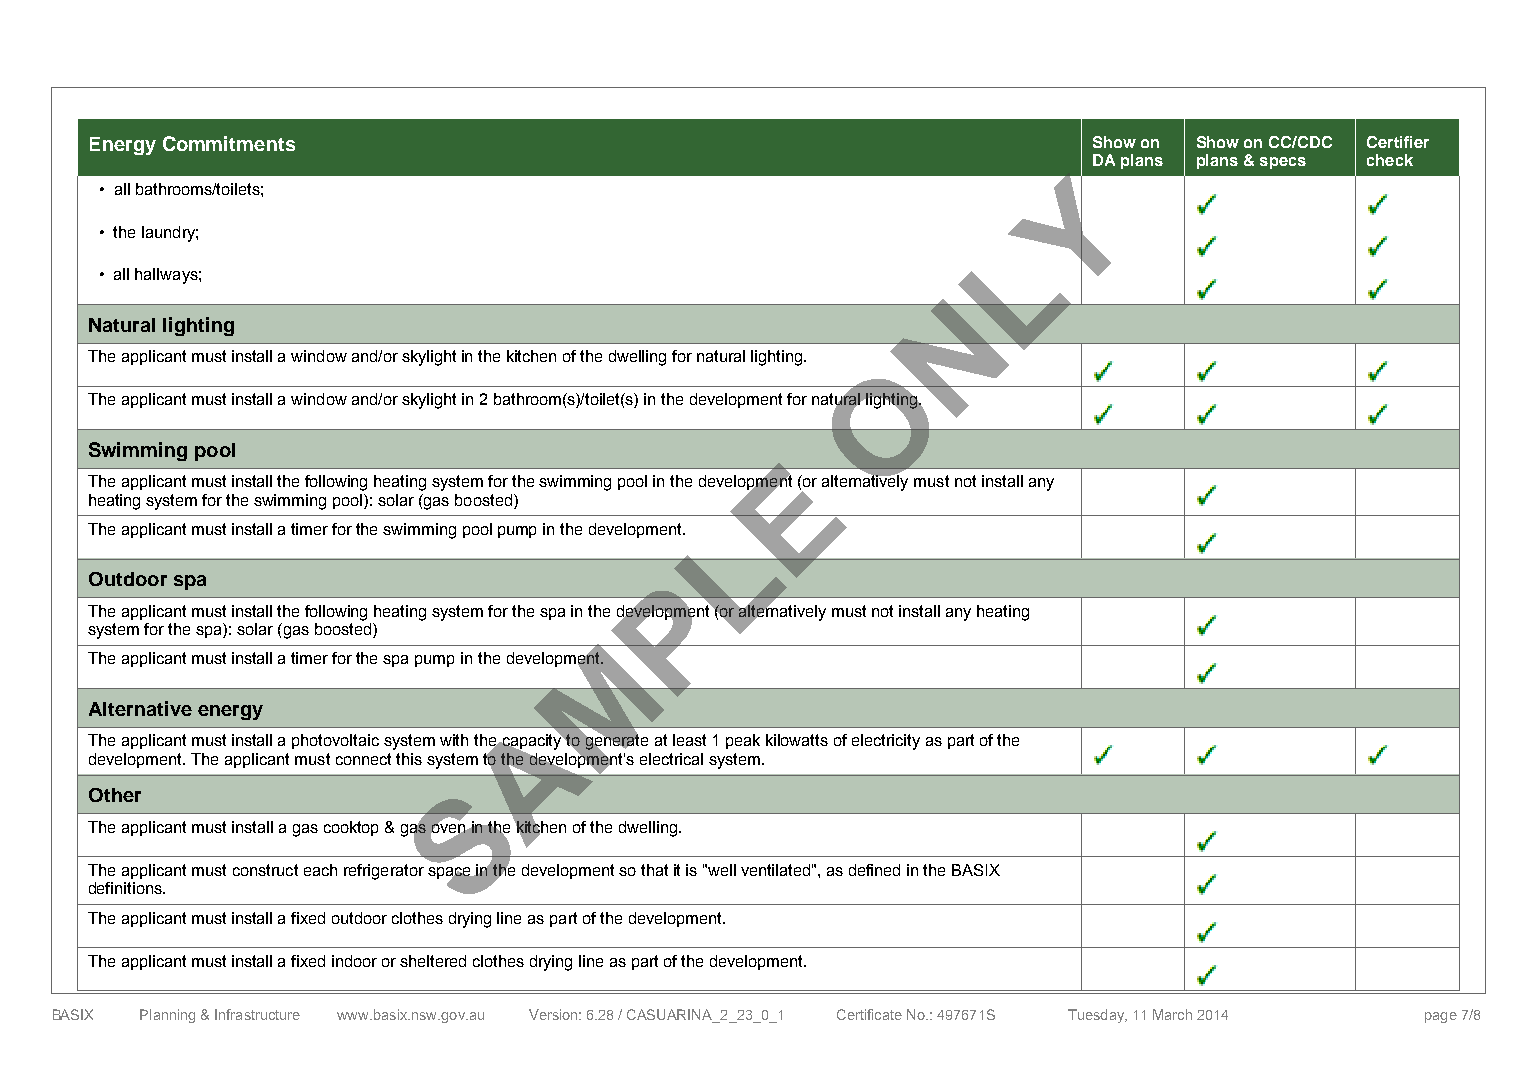 This document has height=1086, width=1537. Describe the element at coordinates (797, 740) in the document. I see `kilowatts` at that location.
